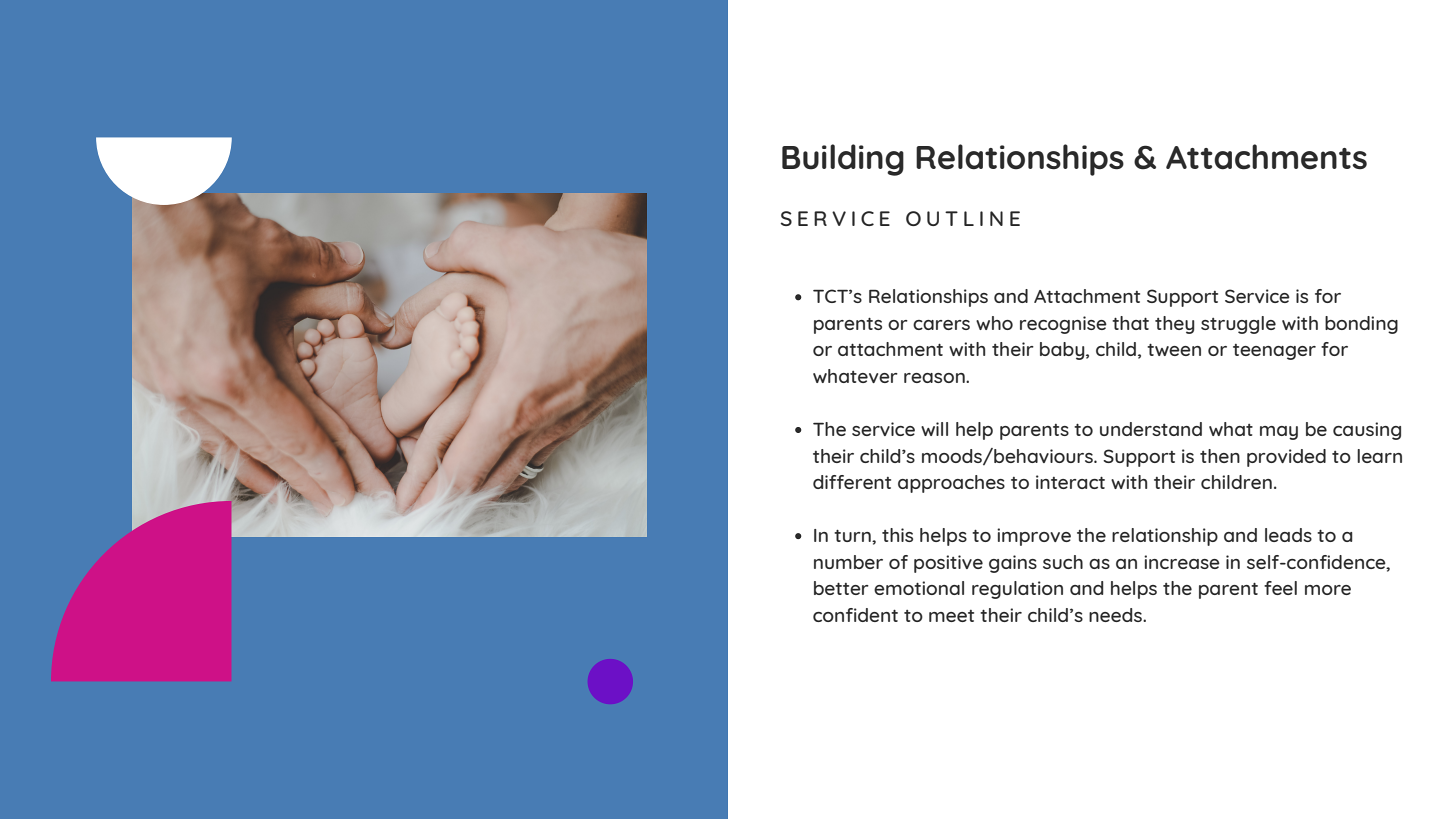 The height and width of the document is (819, 1456). What do you see at coordinates (1286, 458) in the document?
I see `provided` at bounding box center [1286, 458].
